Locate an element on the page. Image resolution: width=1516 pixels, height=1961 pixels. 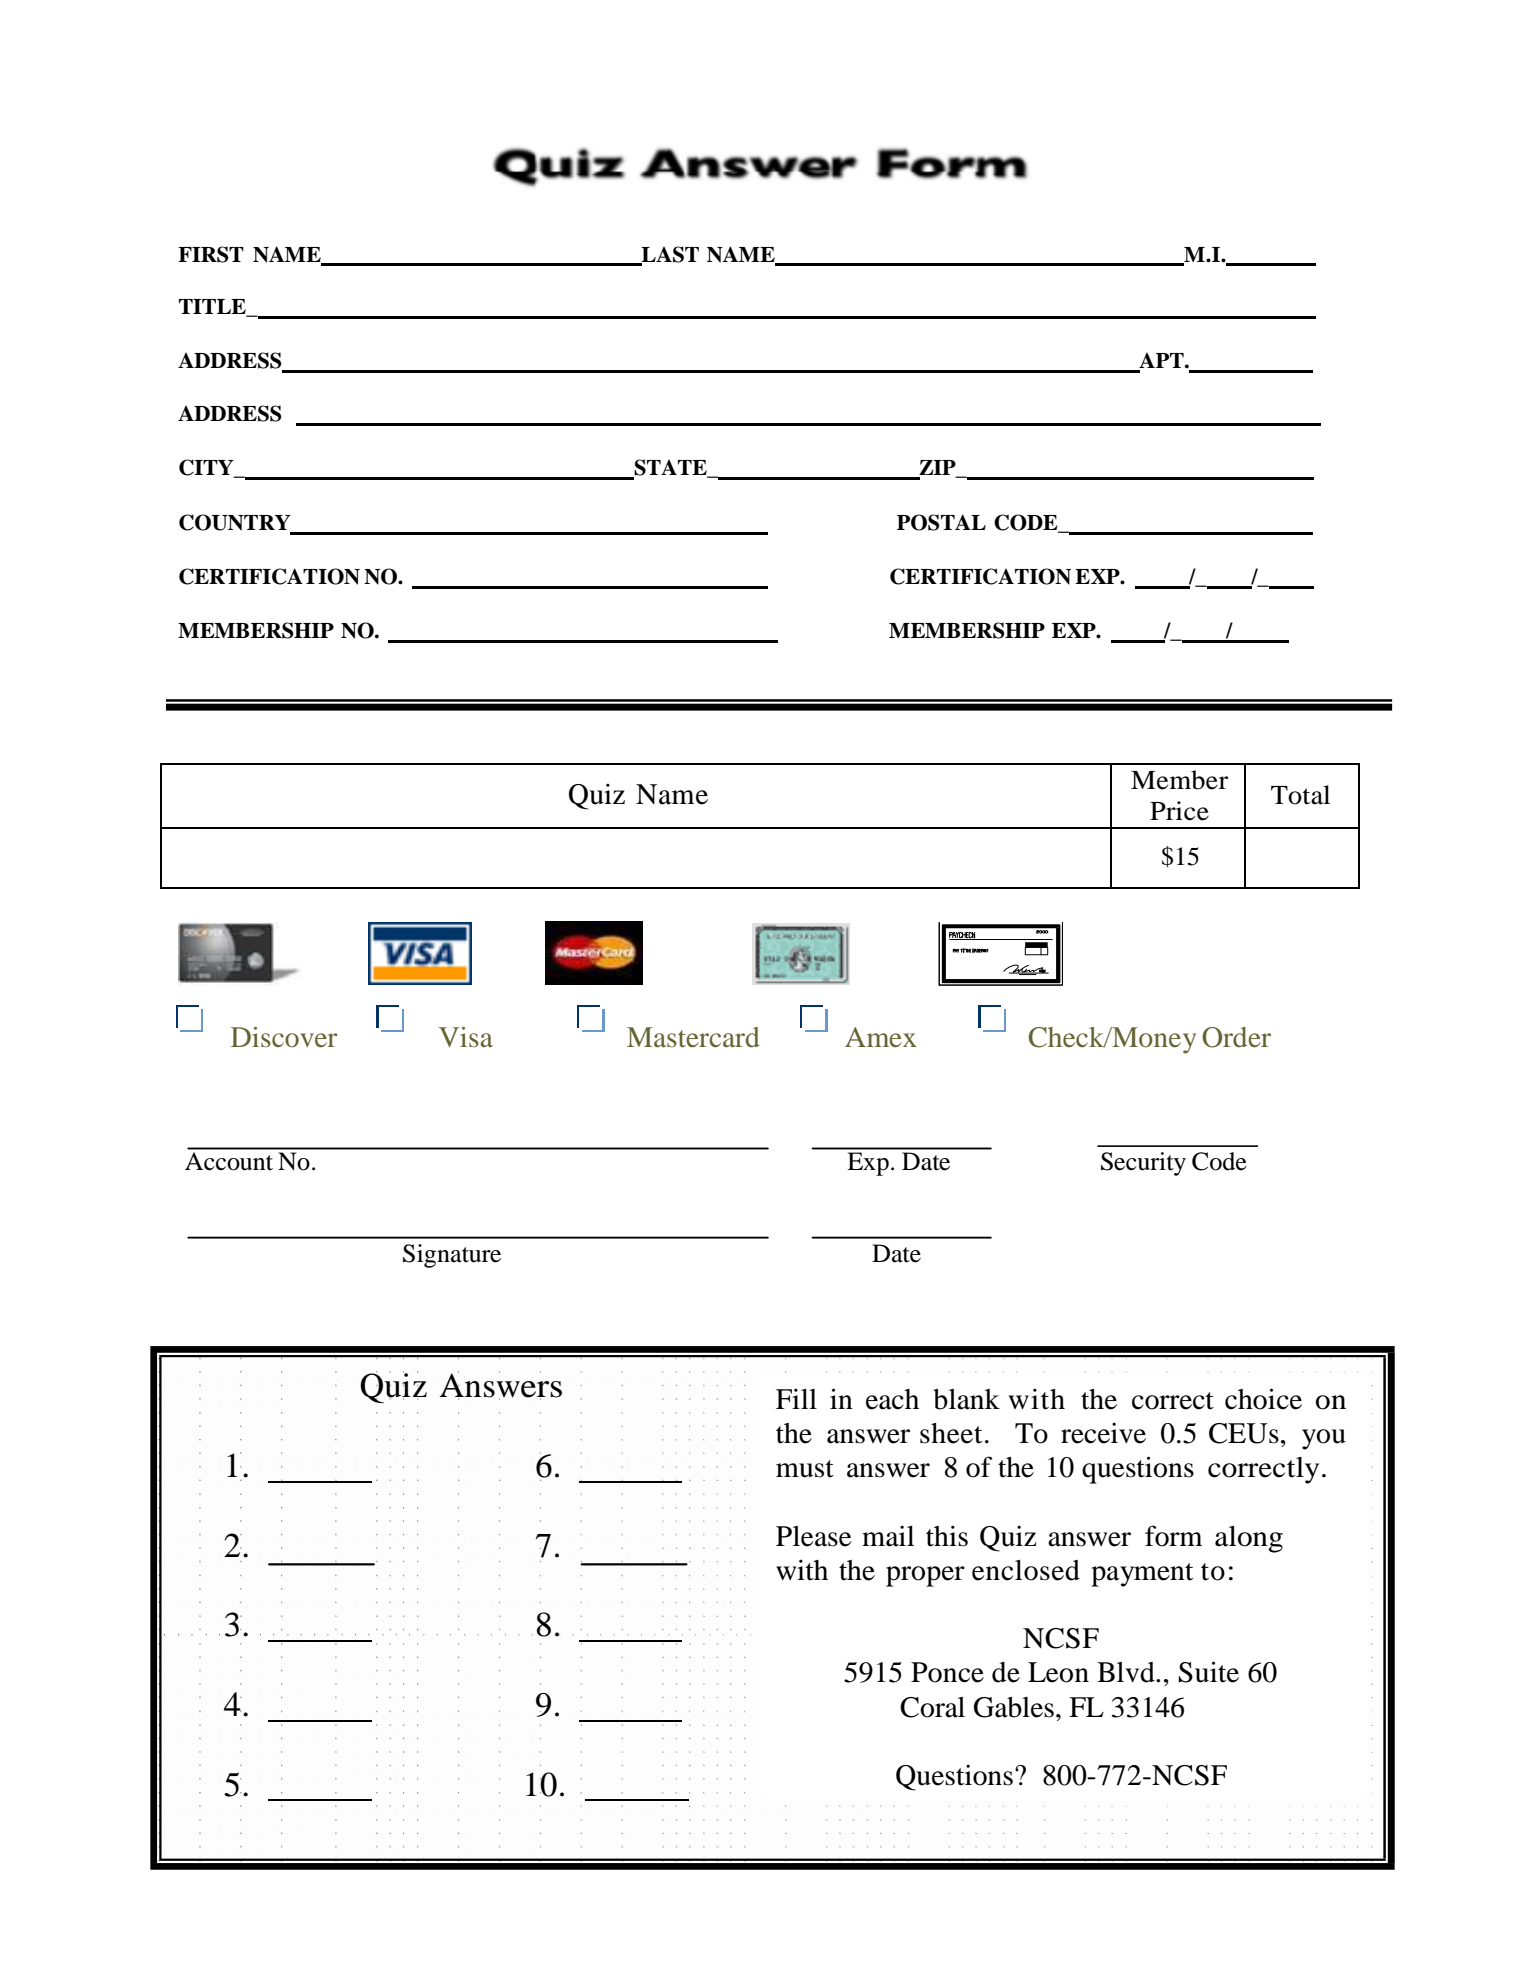
Suite is located at coordinates (1208, 1672).
